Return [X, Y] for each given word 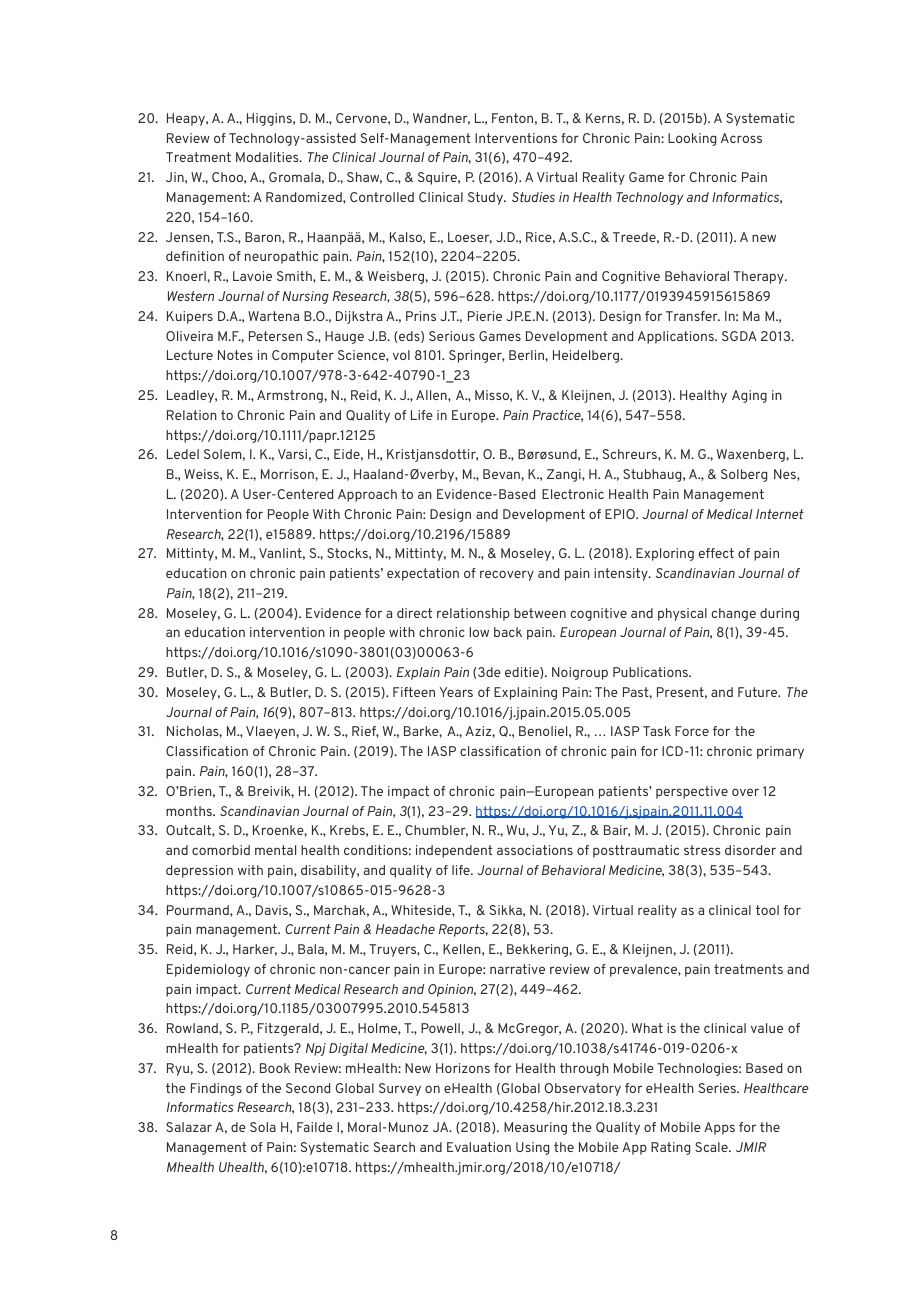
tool [767, 910]
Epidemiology [208, 970]
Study [486, 198]
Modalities [268, 157]
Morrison [288, 474]
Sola [263, 1127]
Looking [692, 139]
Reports [463, 930]
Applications [677, 337]
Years [456, 692]
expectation [423, 574]
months [190, 811]
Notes [235, 355]
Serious [452, 336]
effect [716, 553]
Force [692, 731]
